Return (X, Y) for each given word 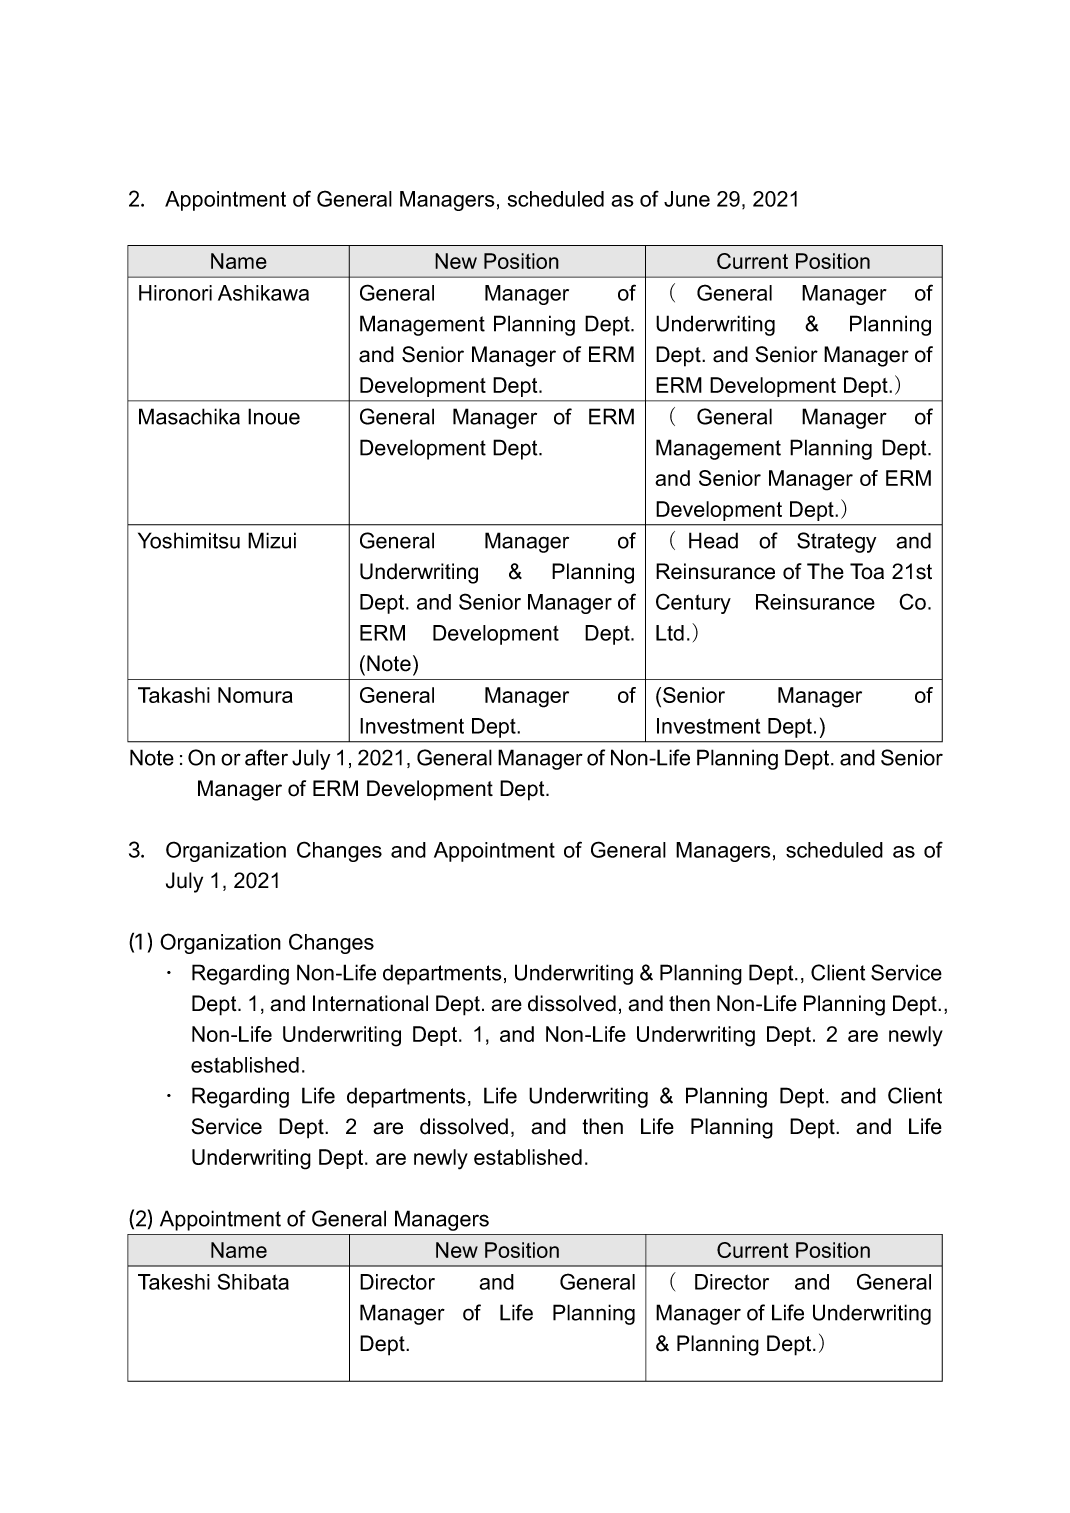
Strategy (836, 542)
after (266, 757)
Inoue (274, 416)
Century (693, 603)
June (687, 199)
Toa (867, 571)
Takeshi (174, 1282)
